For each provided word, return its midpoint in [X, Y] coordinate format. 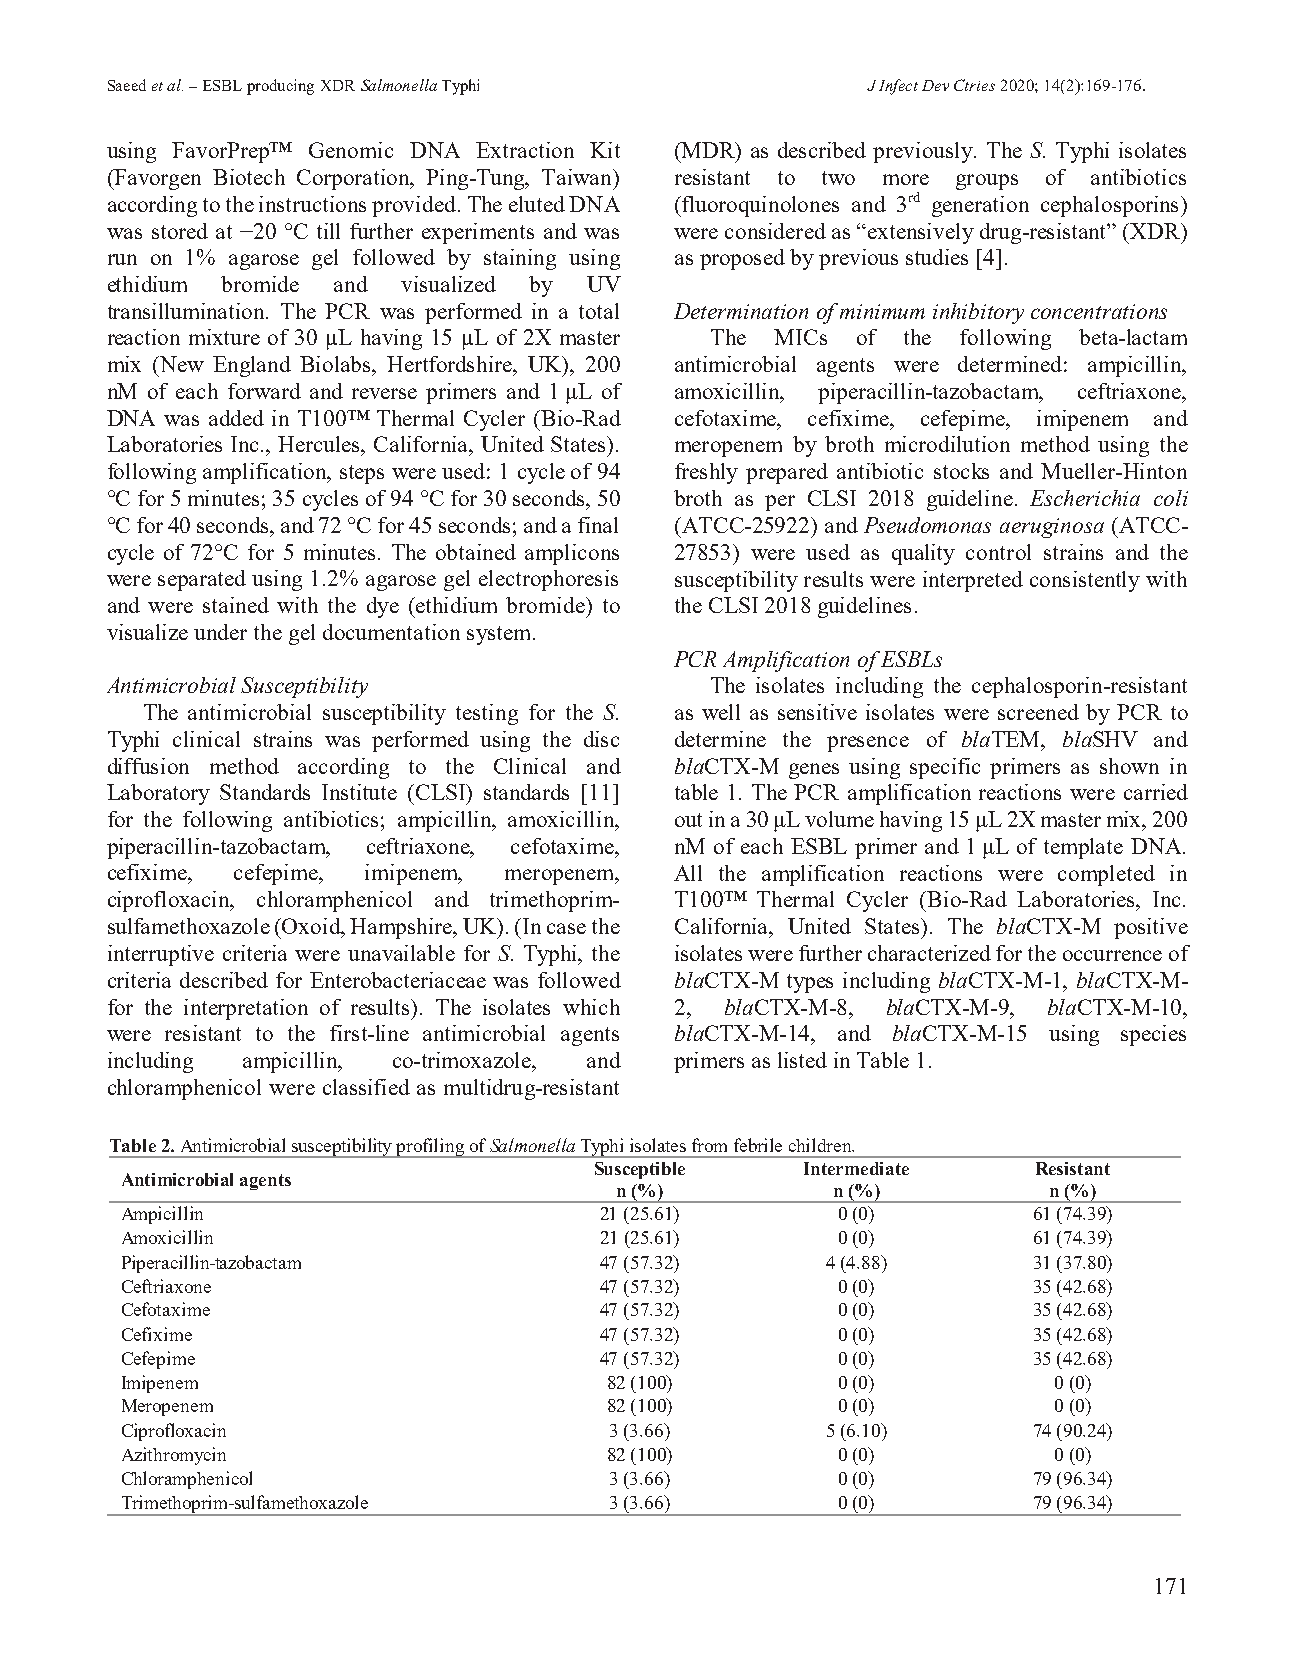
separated [202, 580]
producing [280, 87]
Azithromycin [174, 1456]
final [598, 525]
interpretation [246, 1009]
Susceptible [640, 1170]
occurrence [1112, 955]
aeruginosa [1052, 528]
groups [987, 182]
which [591, 1007]
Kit [605, 150]
